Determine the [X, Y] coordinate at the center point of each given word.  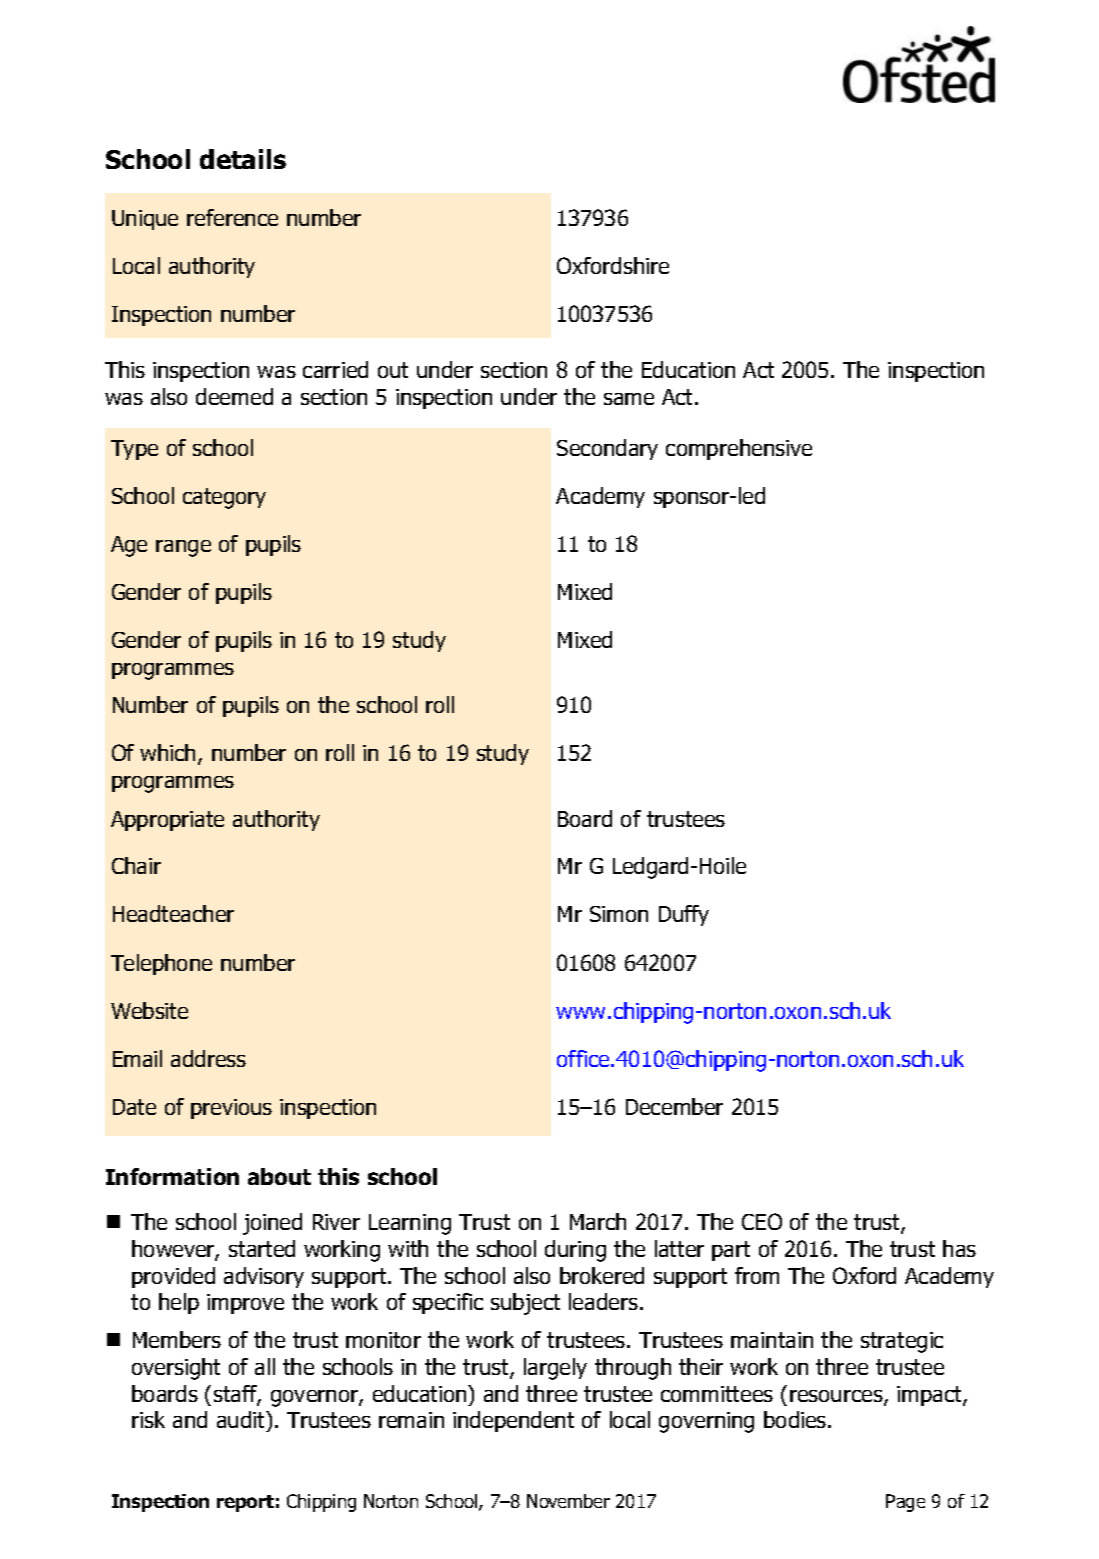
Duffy [684, 915]
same [629, 399]
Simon [619, 914]
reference [232, 217]
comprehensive [739, 449]
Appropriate [167, 821]
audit [242, 1421]
